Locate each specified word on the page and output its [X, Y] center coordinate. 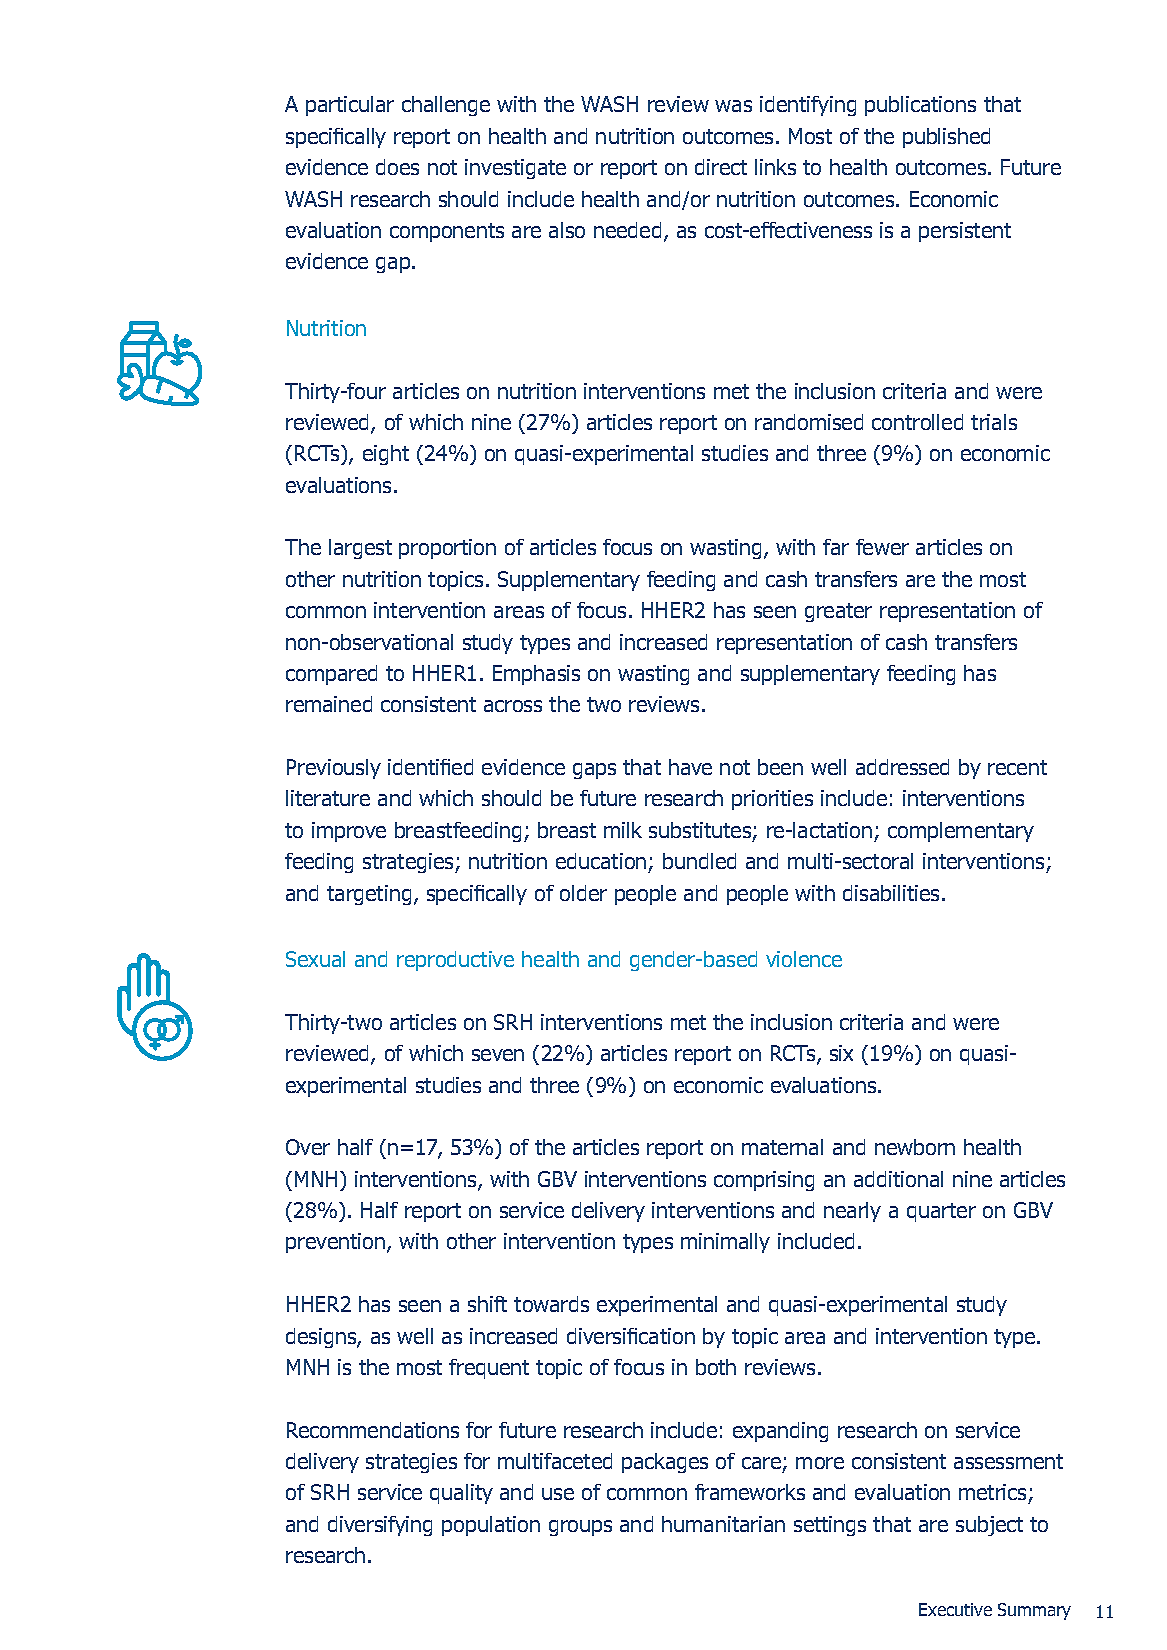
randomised [809, 422]
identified [430, 767]
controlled [917, 422]
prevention [335, 1243]
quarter [941, 1212]
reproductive [455, 961]
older [583, 893]
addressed [902, 767]
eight [386, 455]
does [397, 167]
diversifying [380, 1526]
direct [721, 167]
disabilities [893, 893]
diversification [631, 1336]
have [690, 767]
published [946, 138]
